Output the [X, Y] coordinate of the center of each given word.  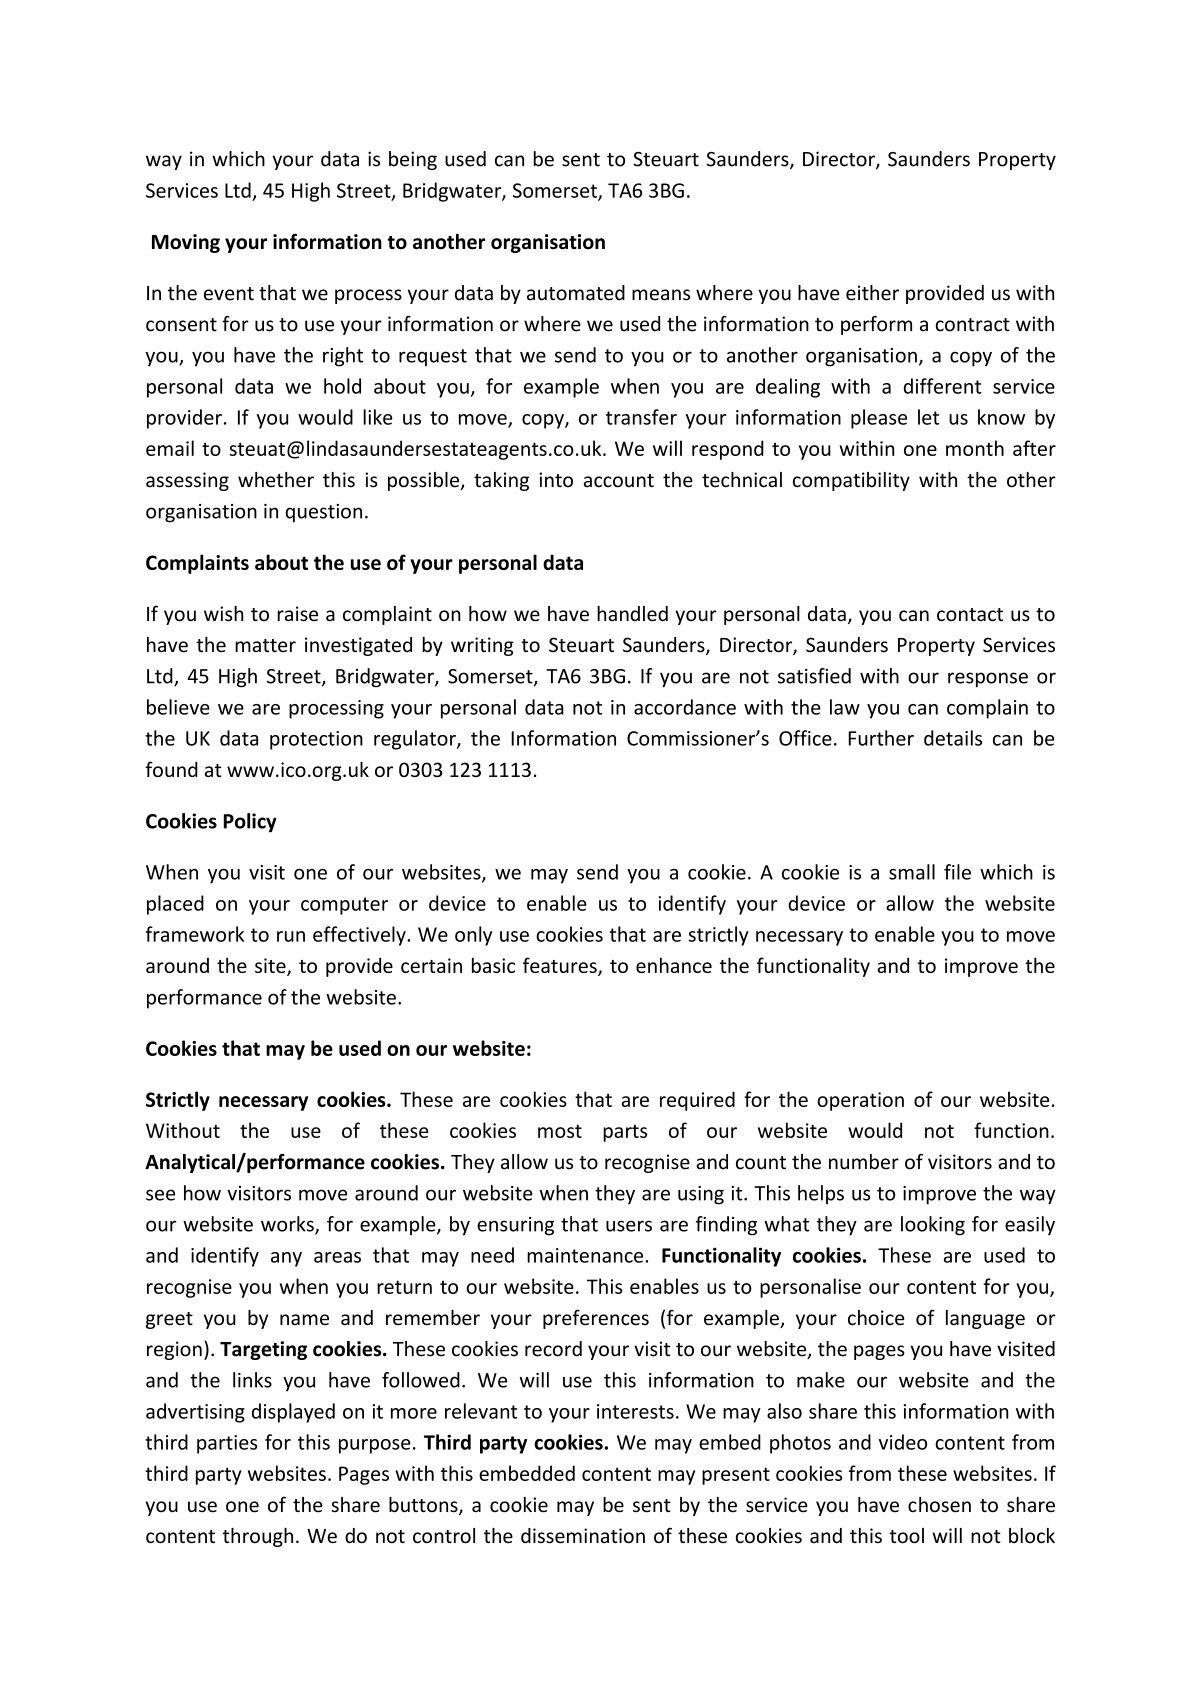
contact [970, 615]
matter [265, 645]
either [872, 293]
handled [632, 614]
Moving [186, 243]
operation [860, 1101]
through [258, 1537]
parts [625, 1133]
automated [576, 293]
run [291, 936]
